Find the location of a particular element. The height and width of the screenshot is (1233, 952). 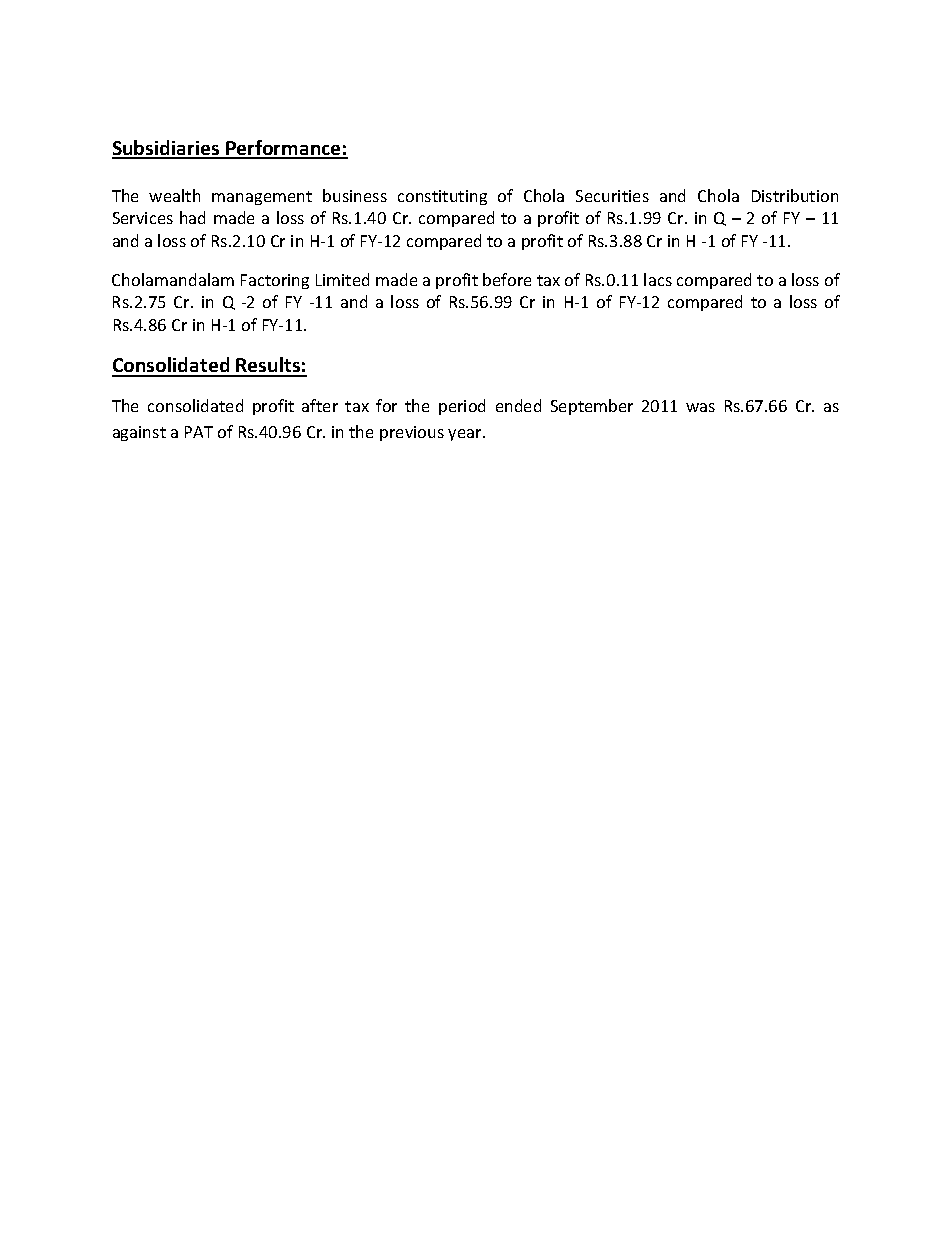

Factoring is located at coordinates (275, 281).
